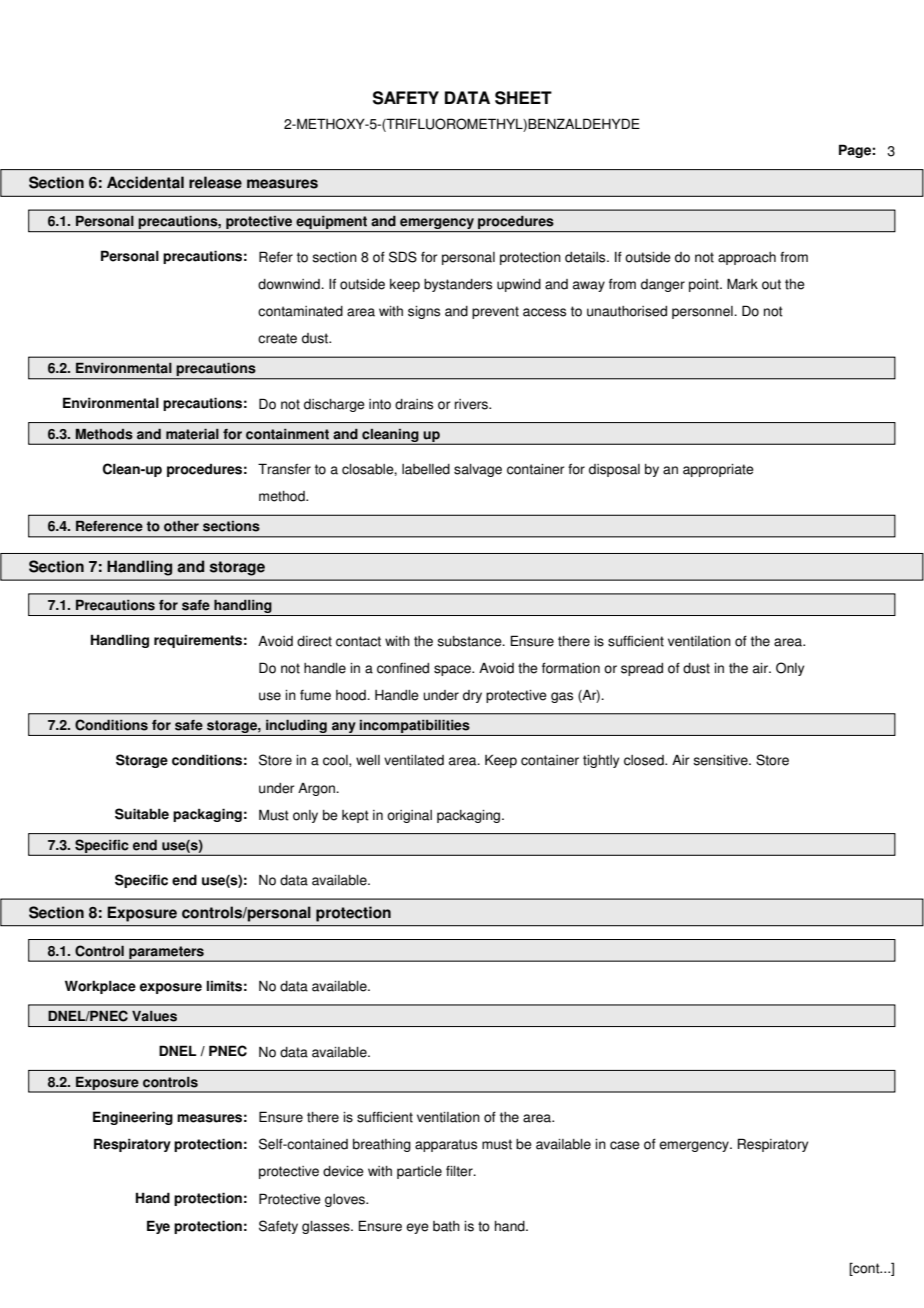 Image resolution: width=924 pixels, height=1308 pixels. What do you see at coordinates (145, 182) in the page?
I see `Accidental` at bounding box center [145, 182].
